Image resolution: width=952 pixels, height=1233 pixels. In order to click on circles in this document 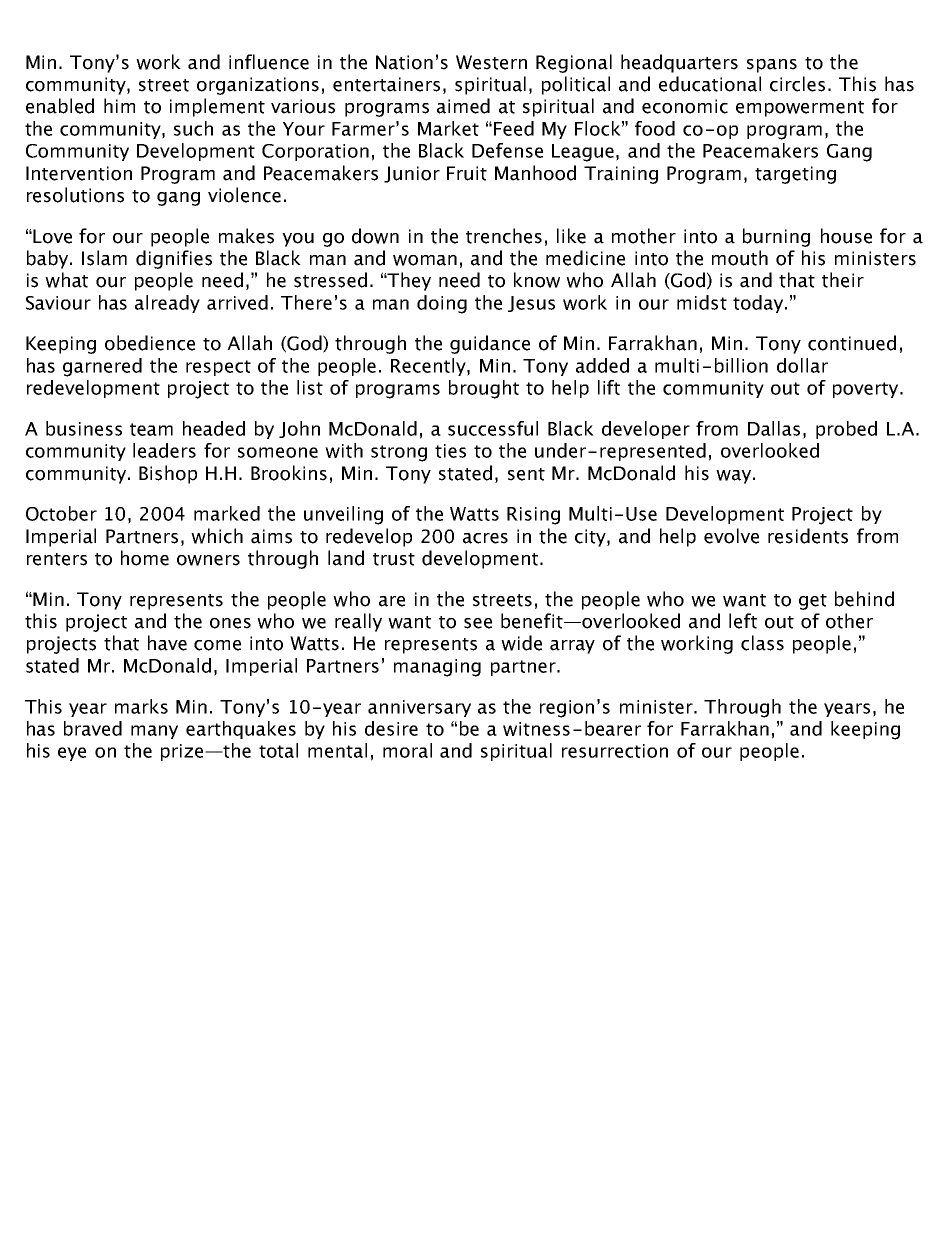, I will do `click(797, 84)`.
